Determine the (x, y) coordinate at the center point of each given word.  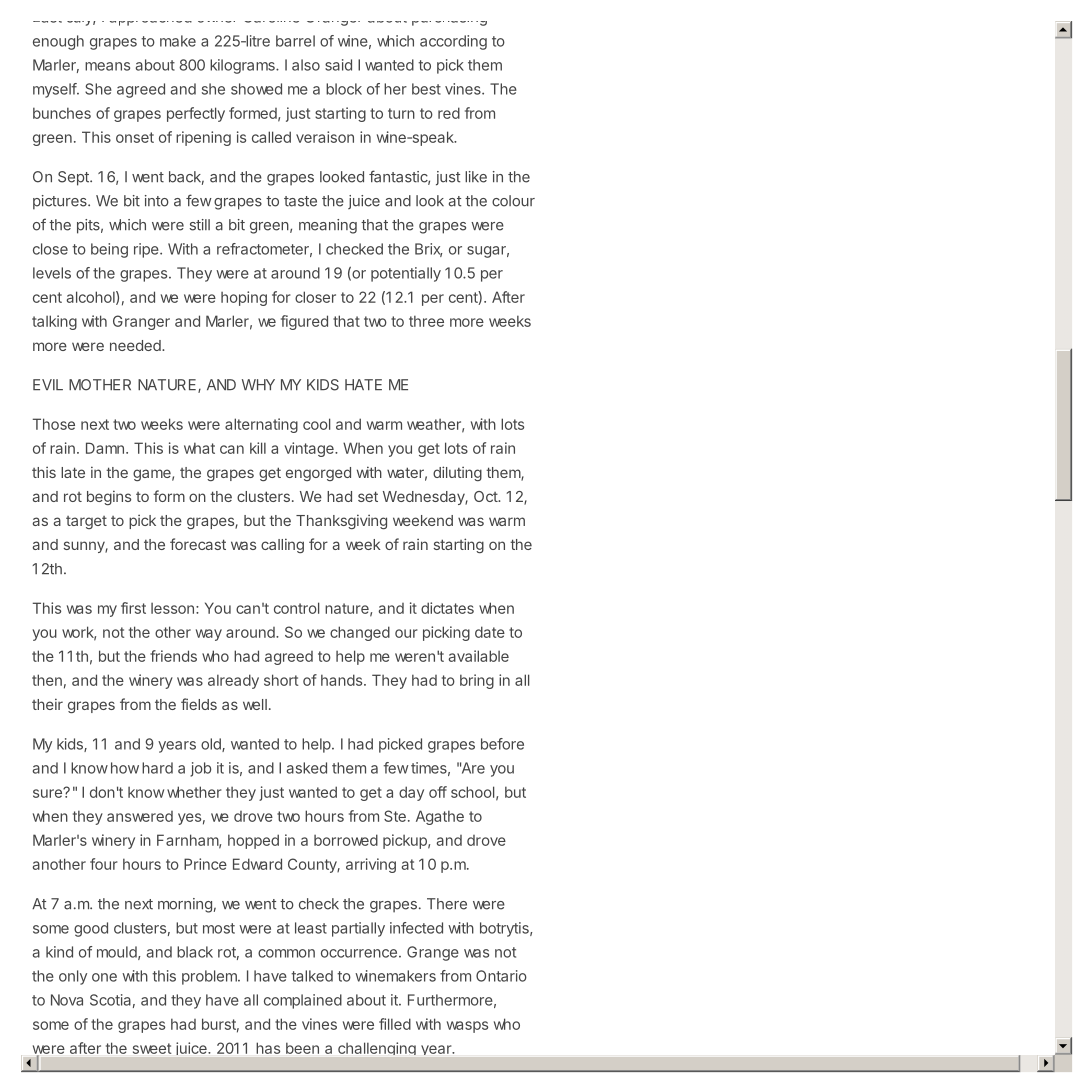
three (426, 321)
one (104, 977)
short (281, 680)
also (306, 65)
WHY (258, 384)
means (107, 66)
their (47, 704)
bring (477, 681)
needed (136, 345)
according (453, 42)
